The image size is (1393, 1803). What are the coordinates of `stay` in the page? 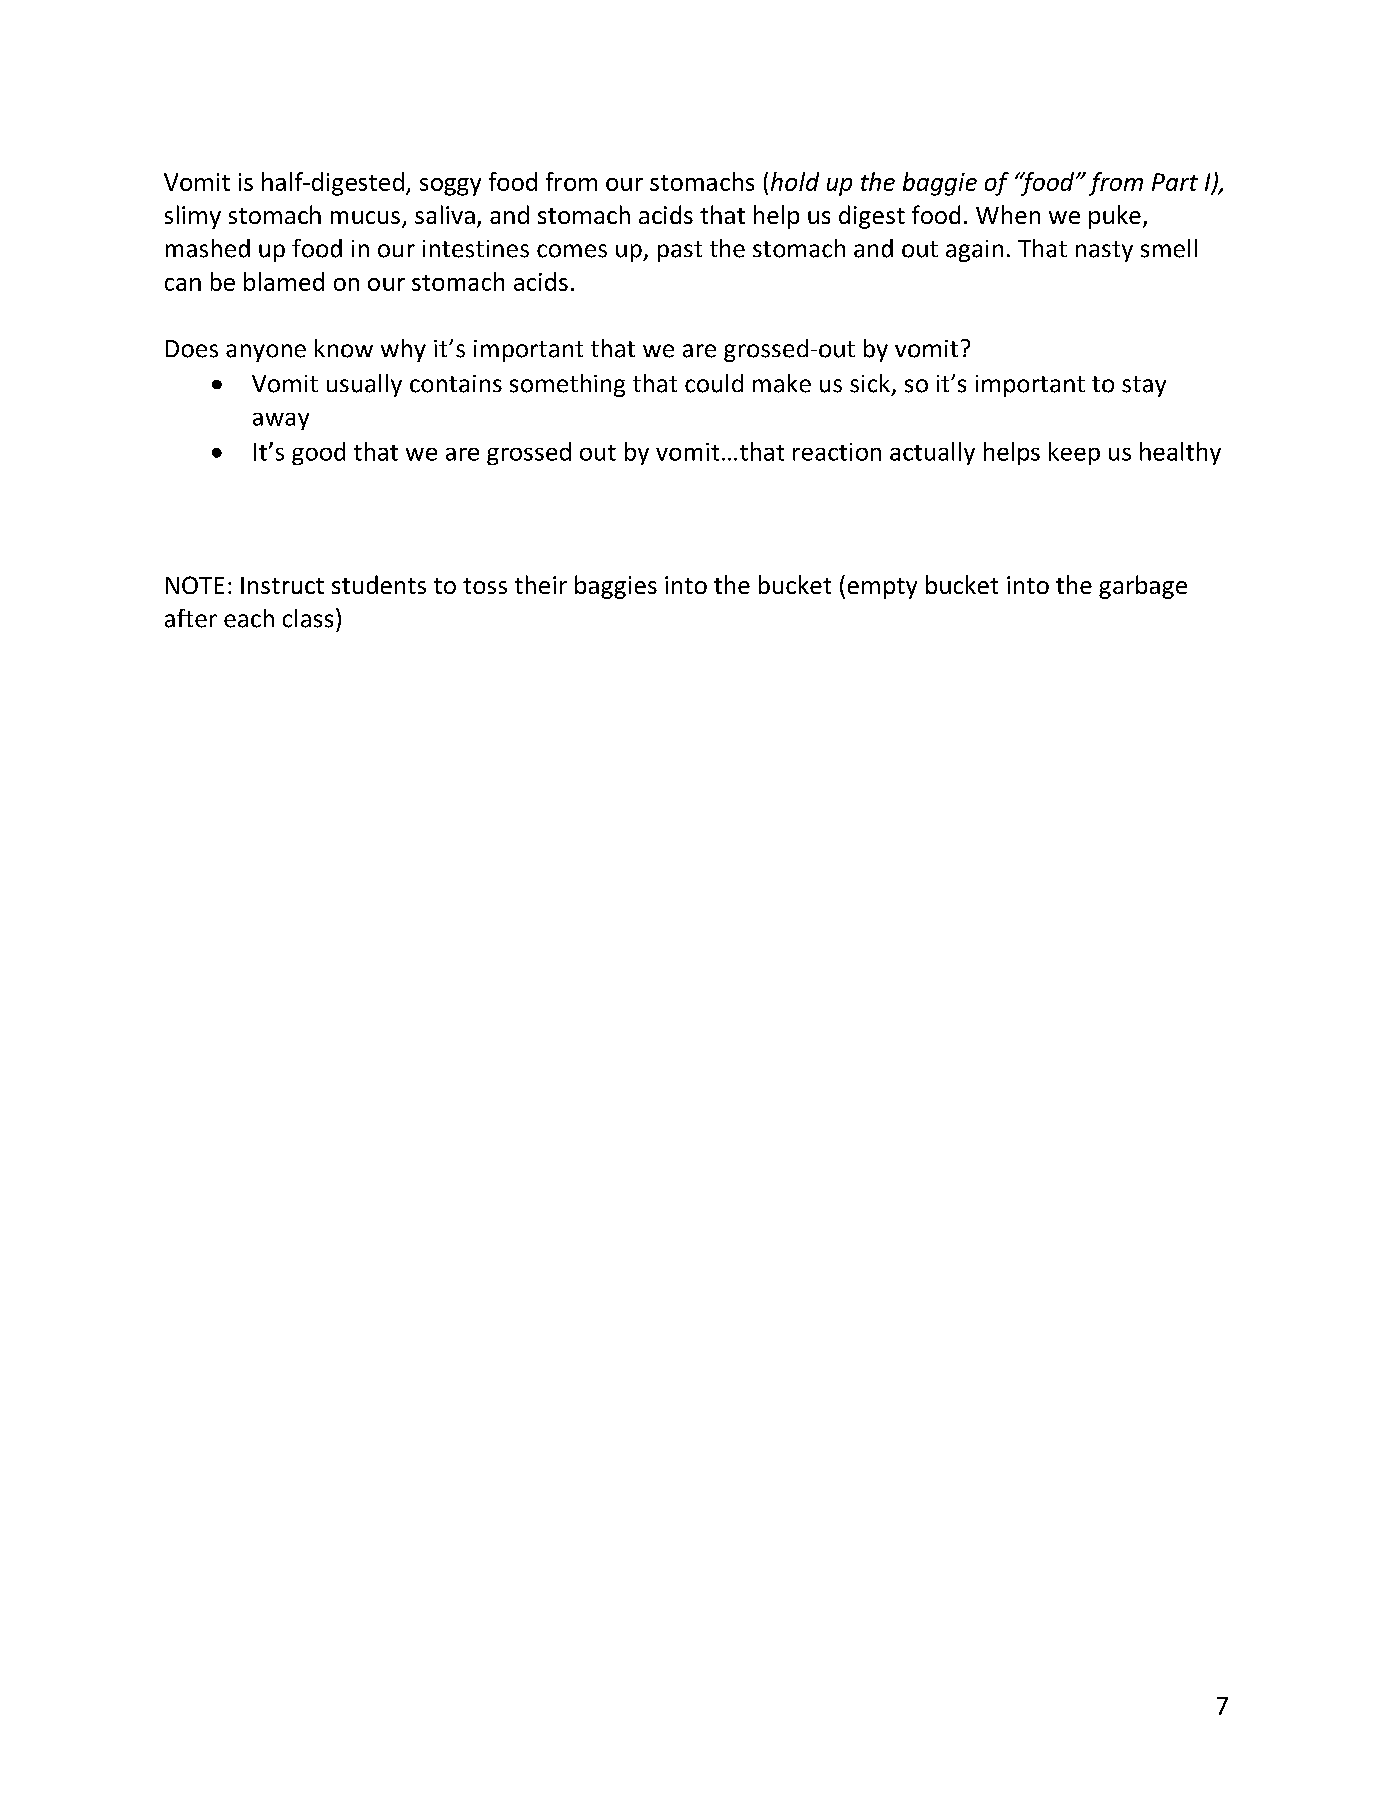 It's located at (1144, 386).
